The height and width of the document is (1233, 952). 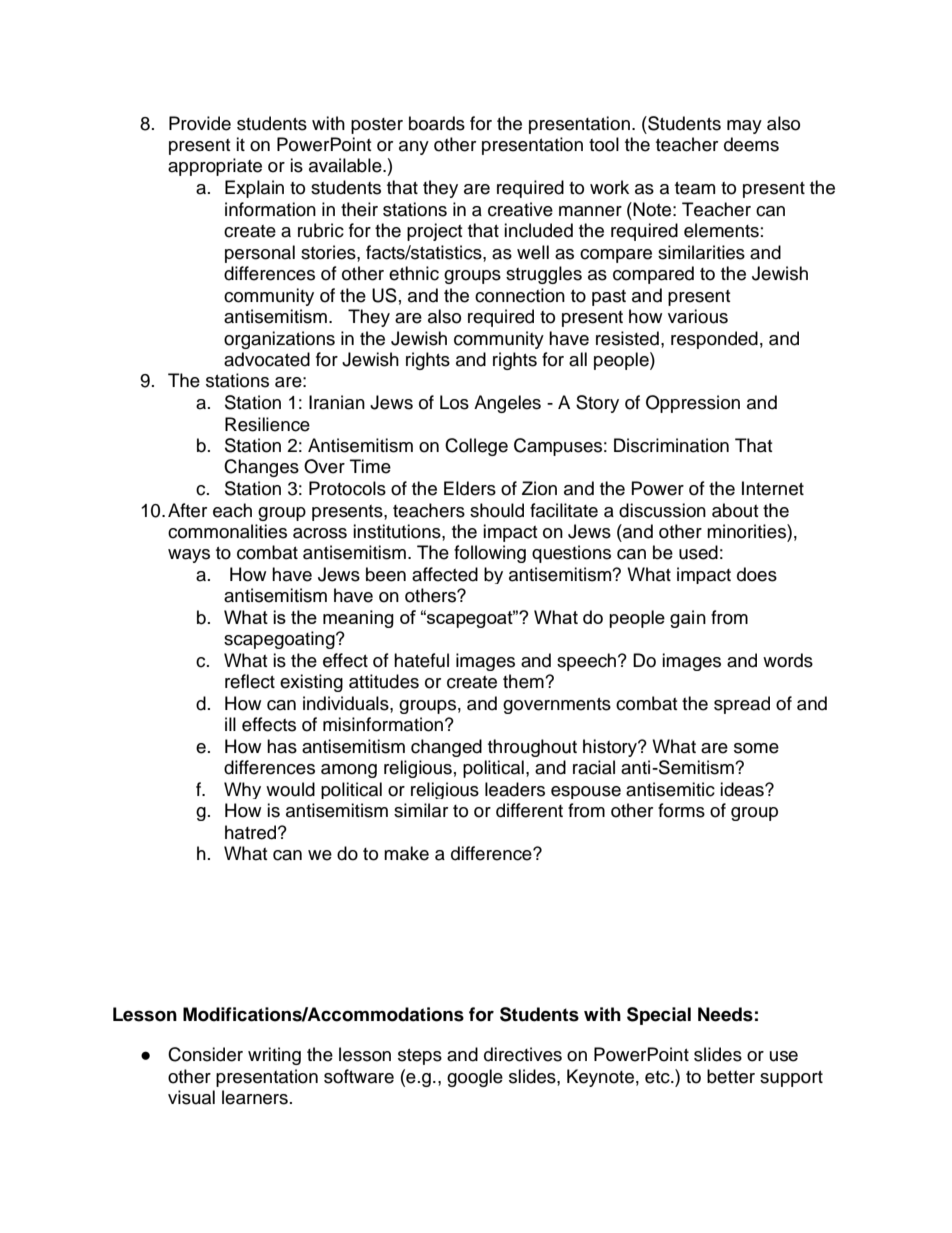 What do you see at coordinates (274, 1056) in the document?
I see `writing` at bounding box center [274, 1056].
